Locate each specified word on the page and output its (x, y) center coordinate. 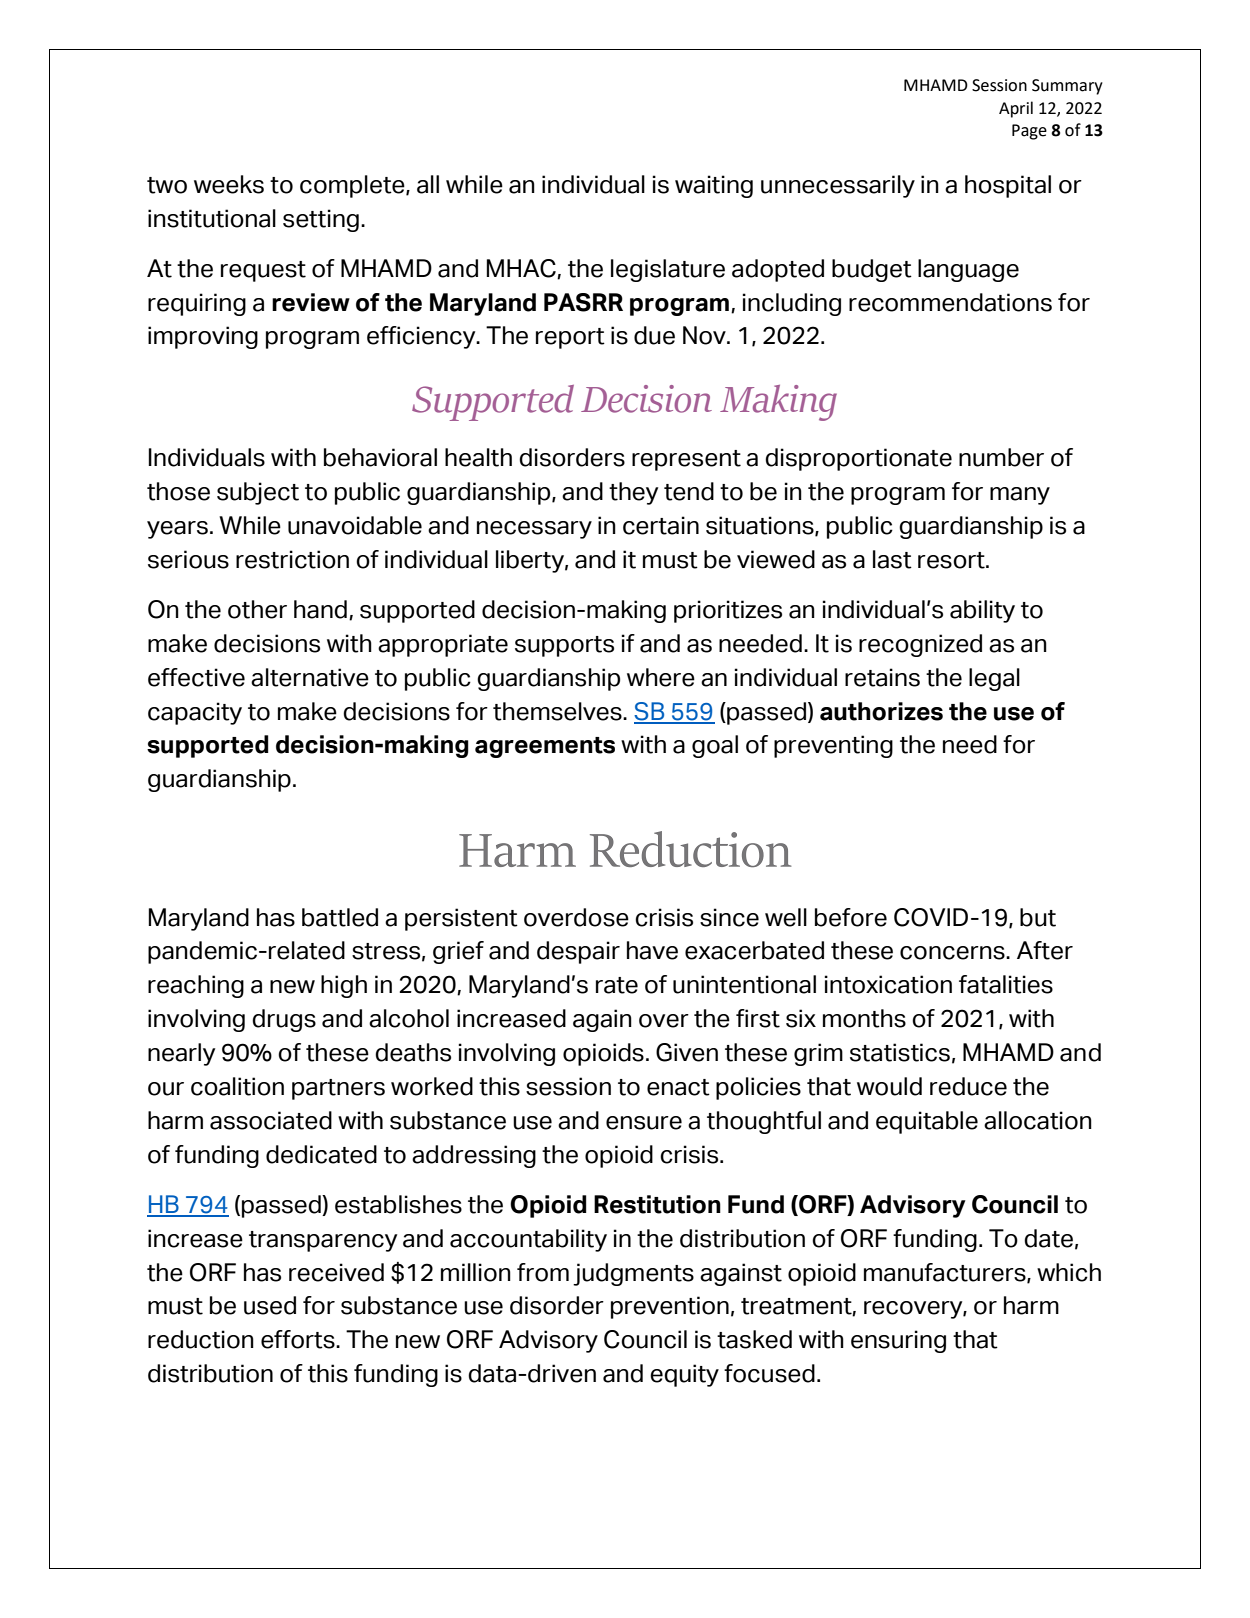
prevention (670, 1307)
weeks (229, 184)
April (1016, 109)
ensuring (898, 1341)
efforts (299, 1339)
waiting (714, 186)
